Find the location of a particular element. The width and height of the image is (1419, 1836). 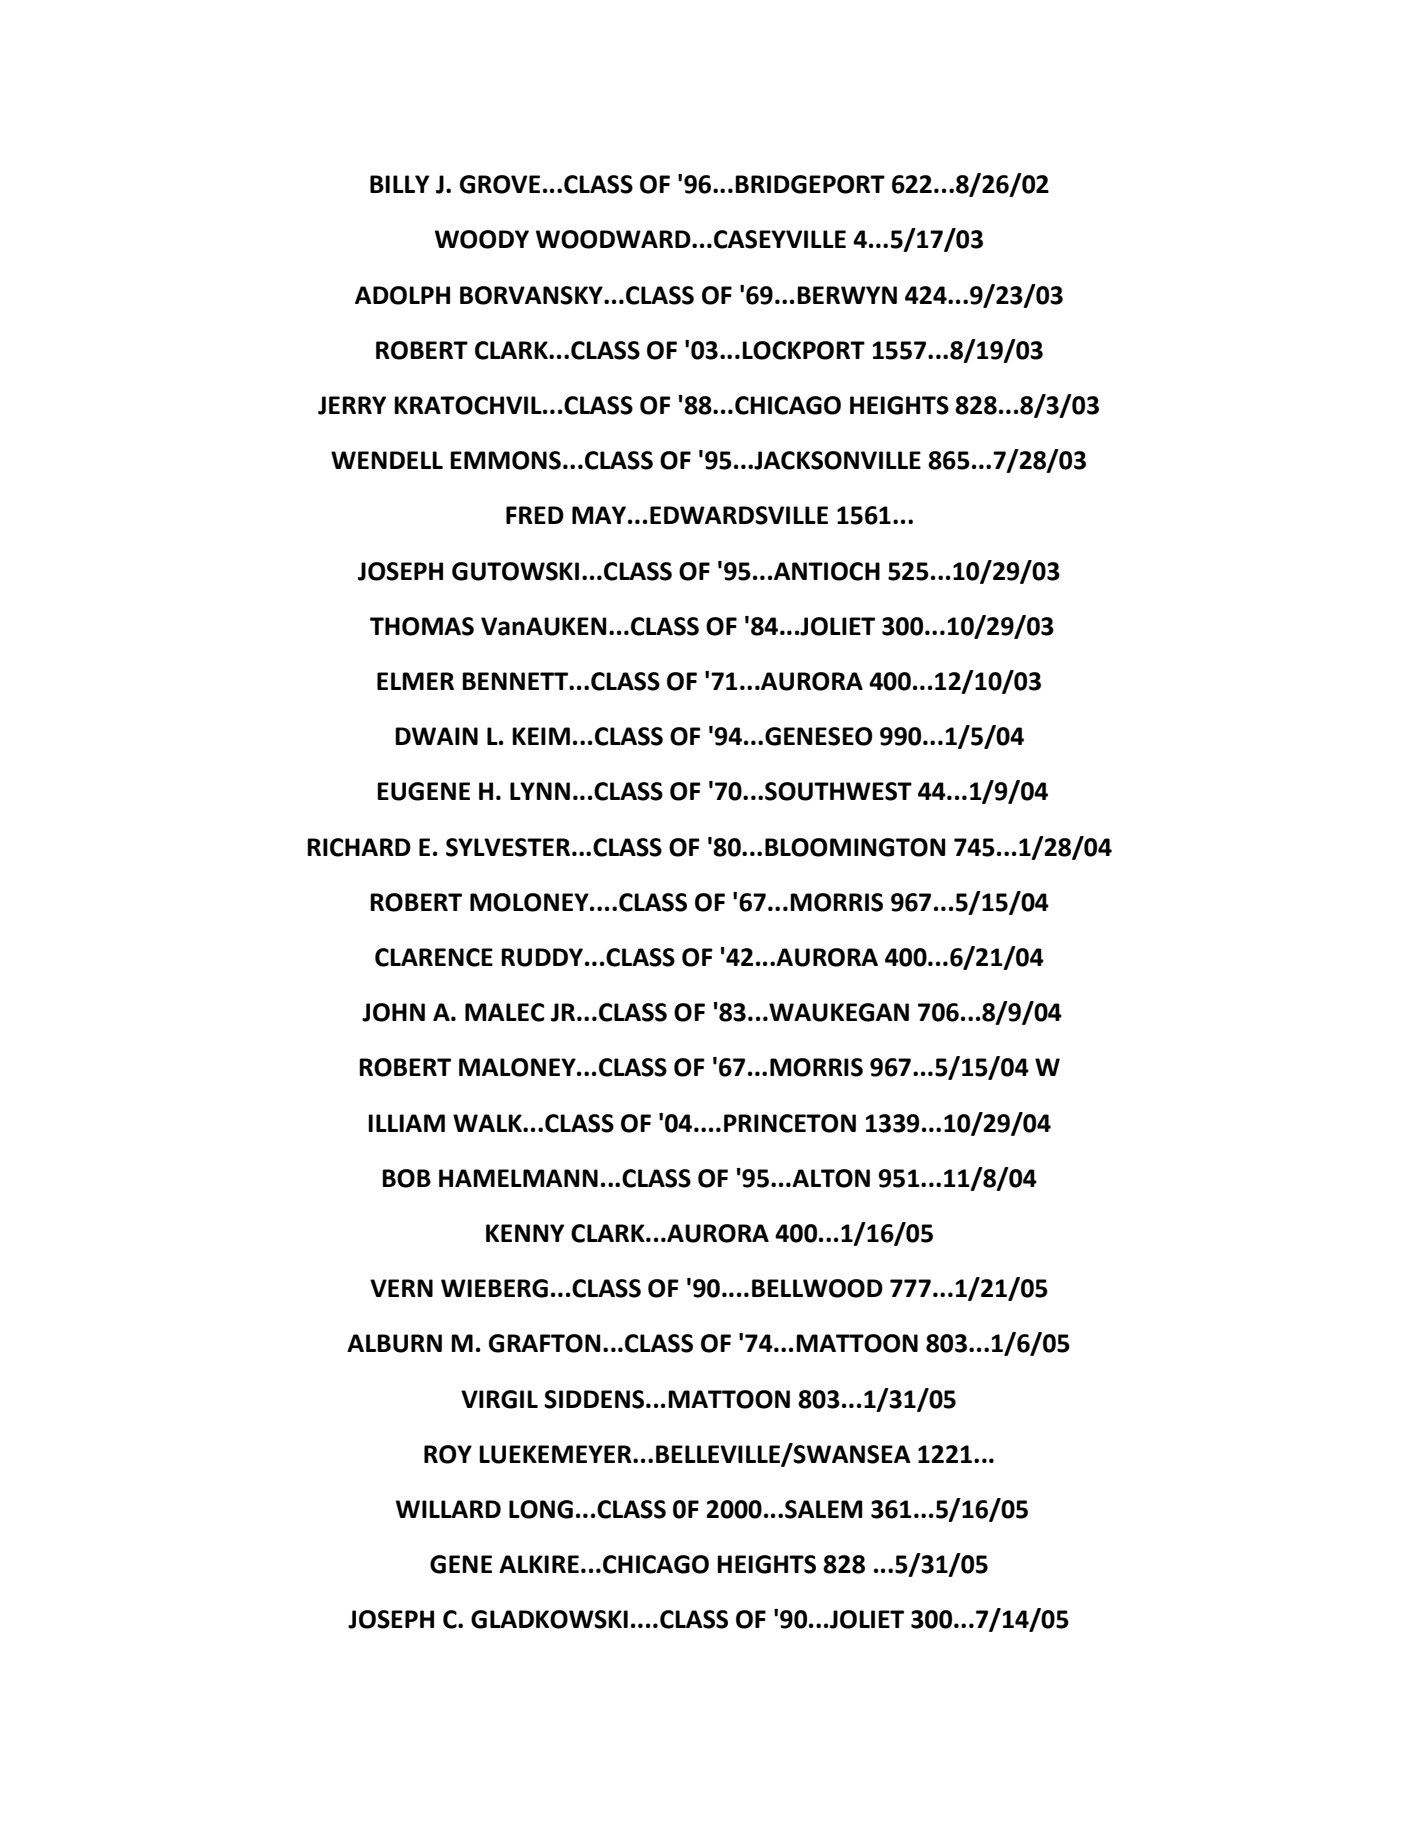

VERN is located at coordinates (401, 1288).
